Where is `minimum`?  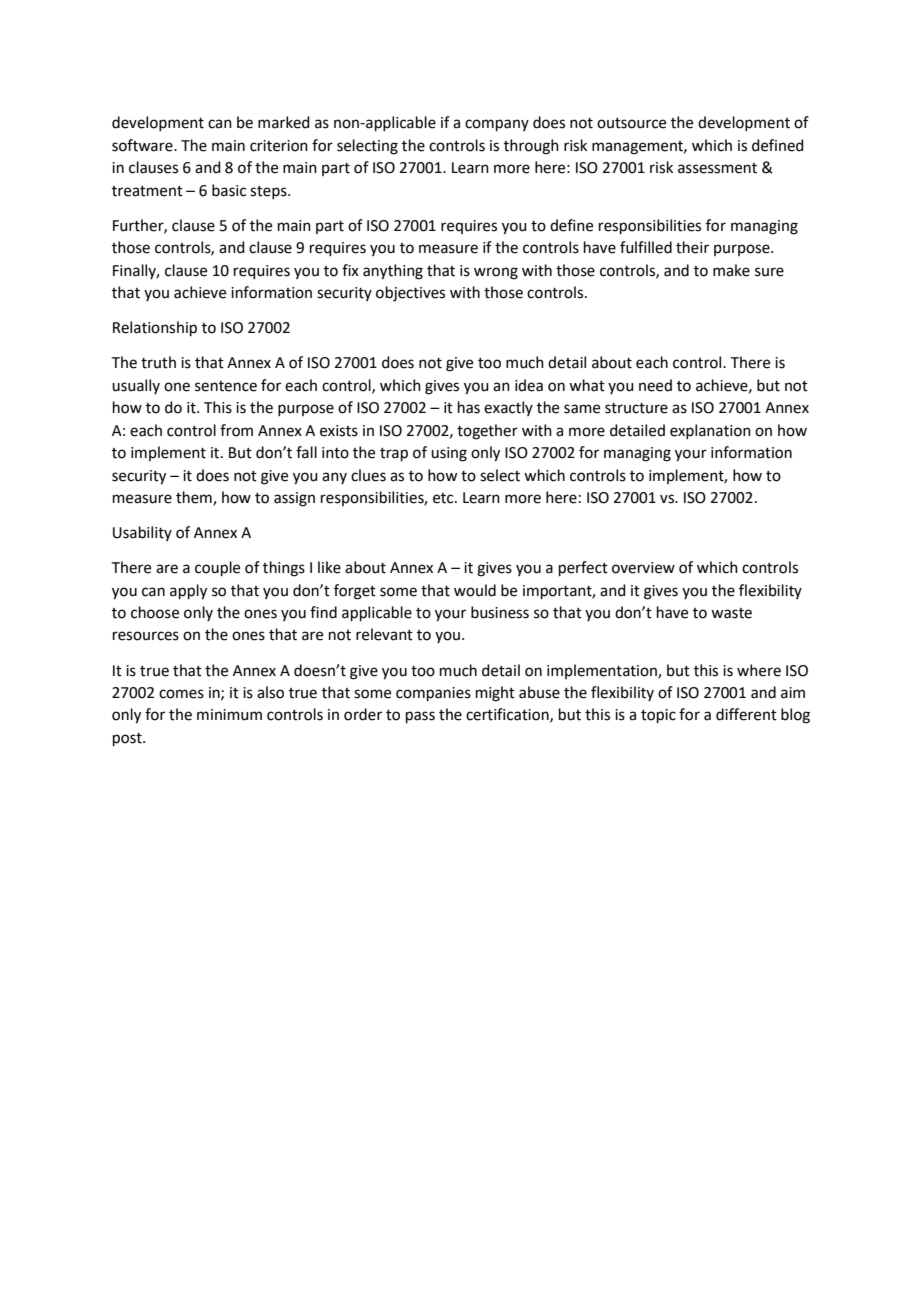
minimum is located at coordinates (229, 715).
